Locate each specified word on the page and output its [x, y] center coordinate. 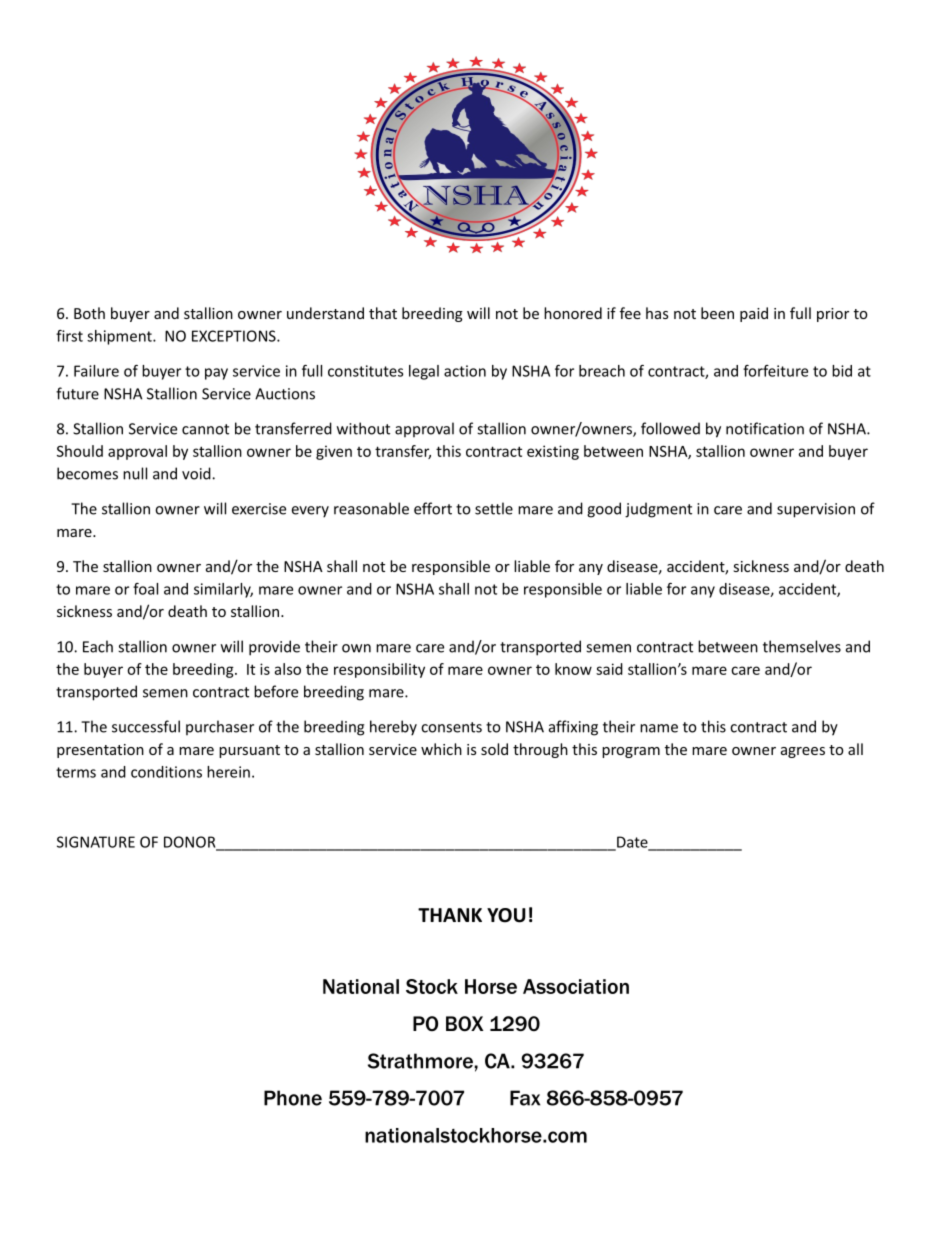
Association [576, 986]
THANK [450, 915]
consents [451, 727]
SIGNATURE [96, 842]
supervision [816, 510]
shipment [120, 337]
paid [754, 314]
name [659, 728]
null [135, 473]
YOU [506, 915]
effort [433, 508]
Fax [525, 1098]
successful [146, 726]
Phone [293, 1098]
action [465, 371]
